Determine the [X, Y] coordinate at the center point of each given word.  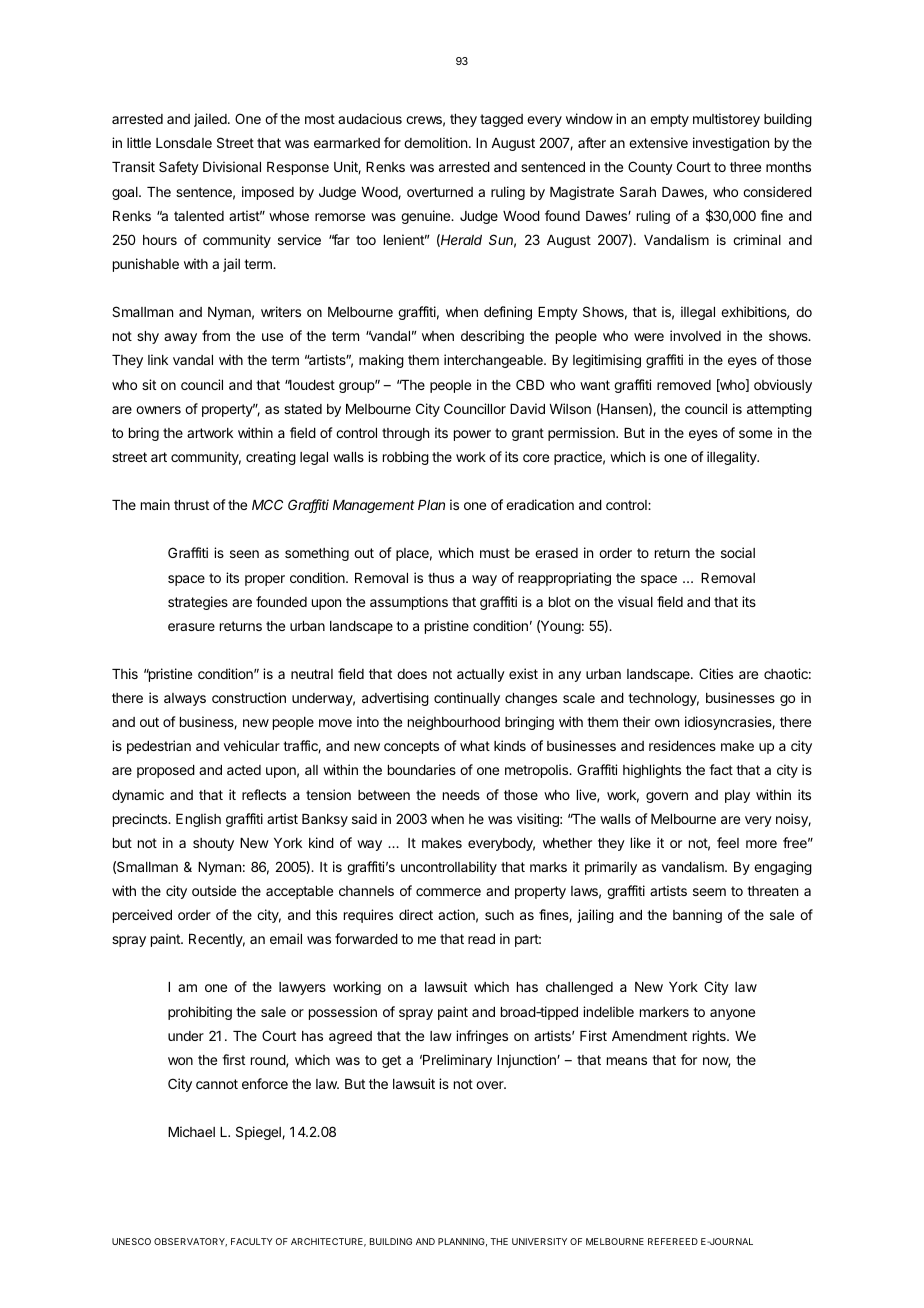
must [495, 553]
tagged [501, 120]
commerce [448, 892]
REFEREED [673, 1241]
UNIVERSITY [539, 1241]
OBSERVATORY [190, 1242]
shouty [213, 844]
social [738, 552]
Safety [179, 168]
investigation [731, 144]
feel [728, 842]
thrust [191, 505]
